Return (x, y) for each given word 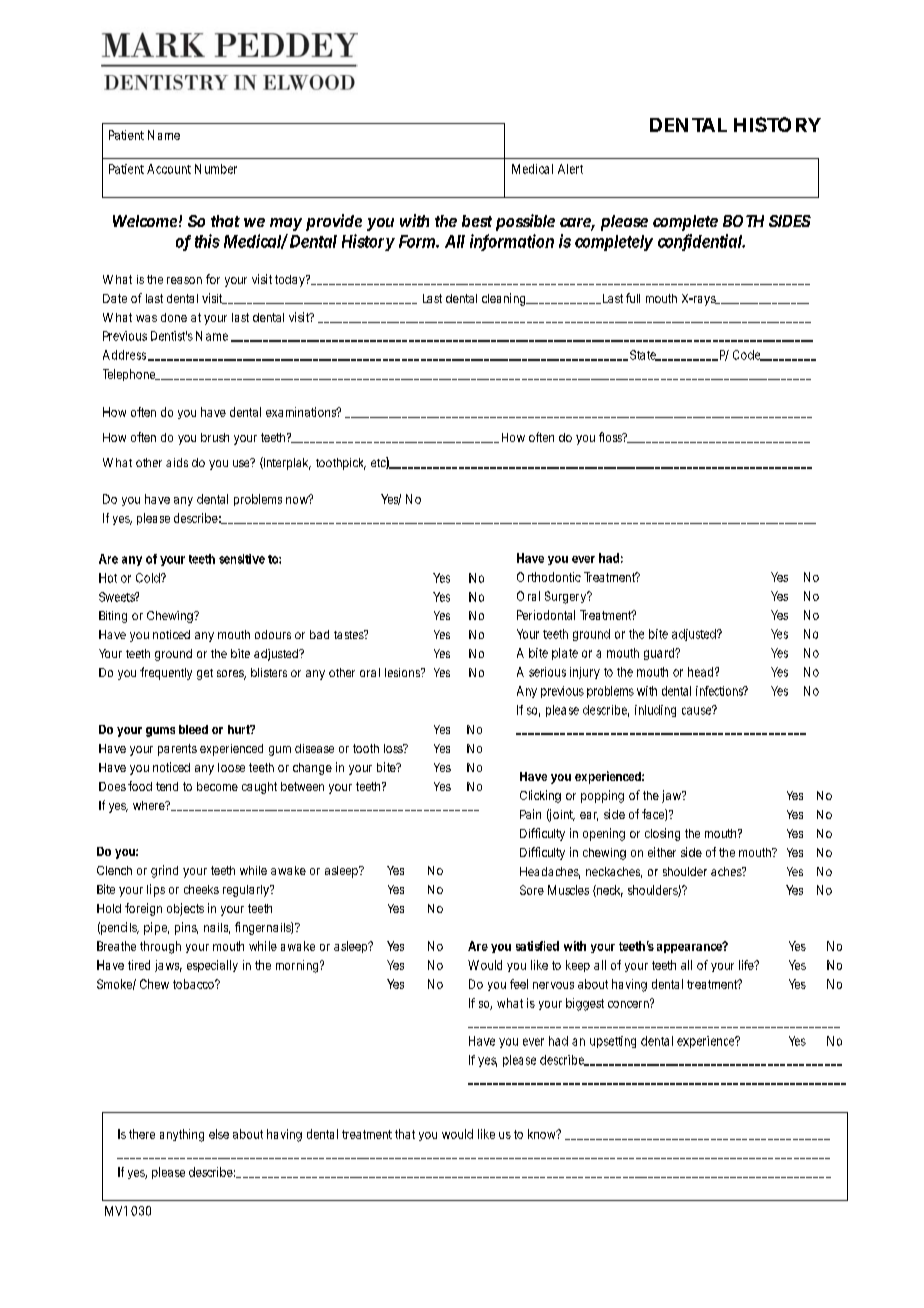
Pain (530, 814)
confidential (700, 242)
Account (169, 169)
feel (519, 984)
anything (182, 1135)
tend (167, 786)
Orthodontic (549, 577)
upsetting (613, 1042)
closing (662, 834)
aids (177, 462)
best (477, 221)
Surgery (567, 597)
